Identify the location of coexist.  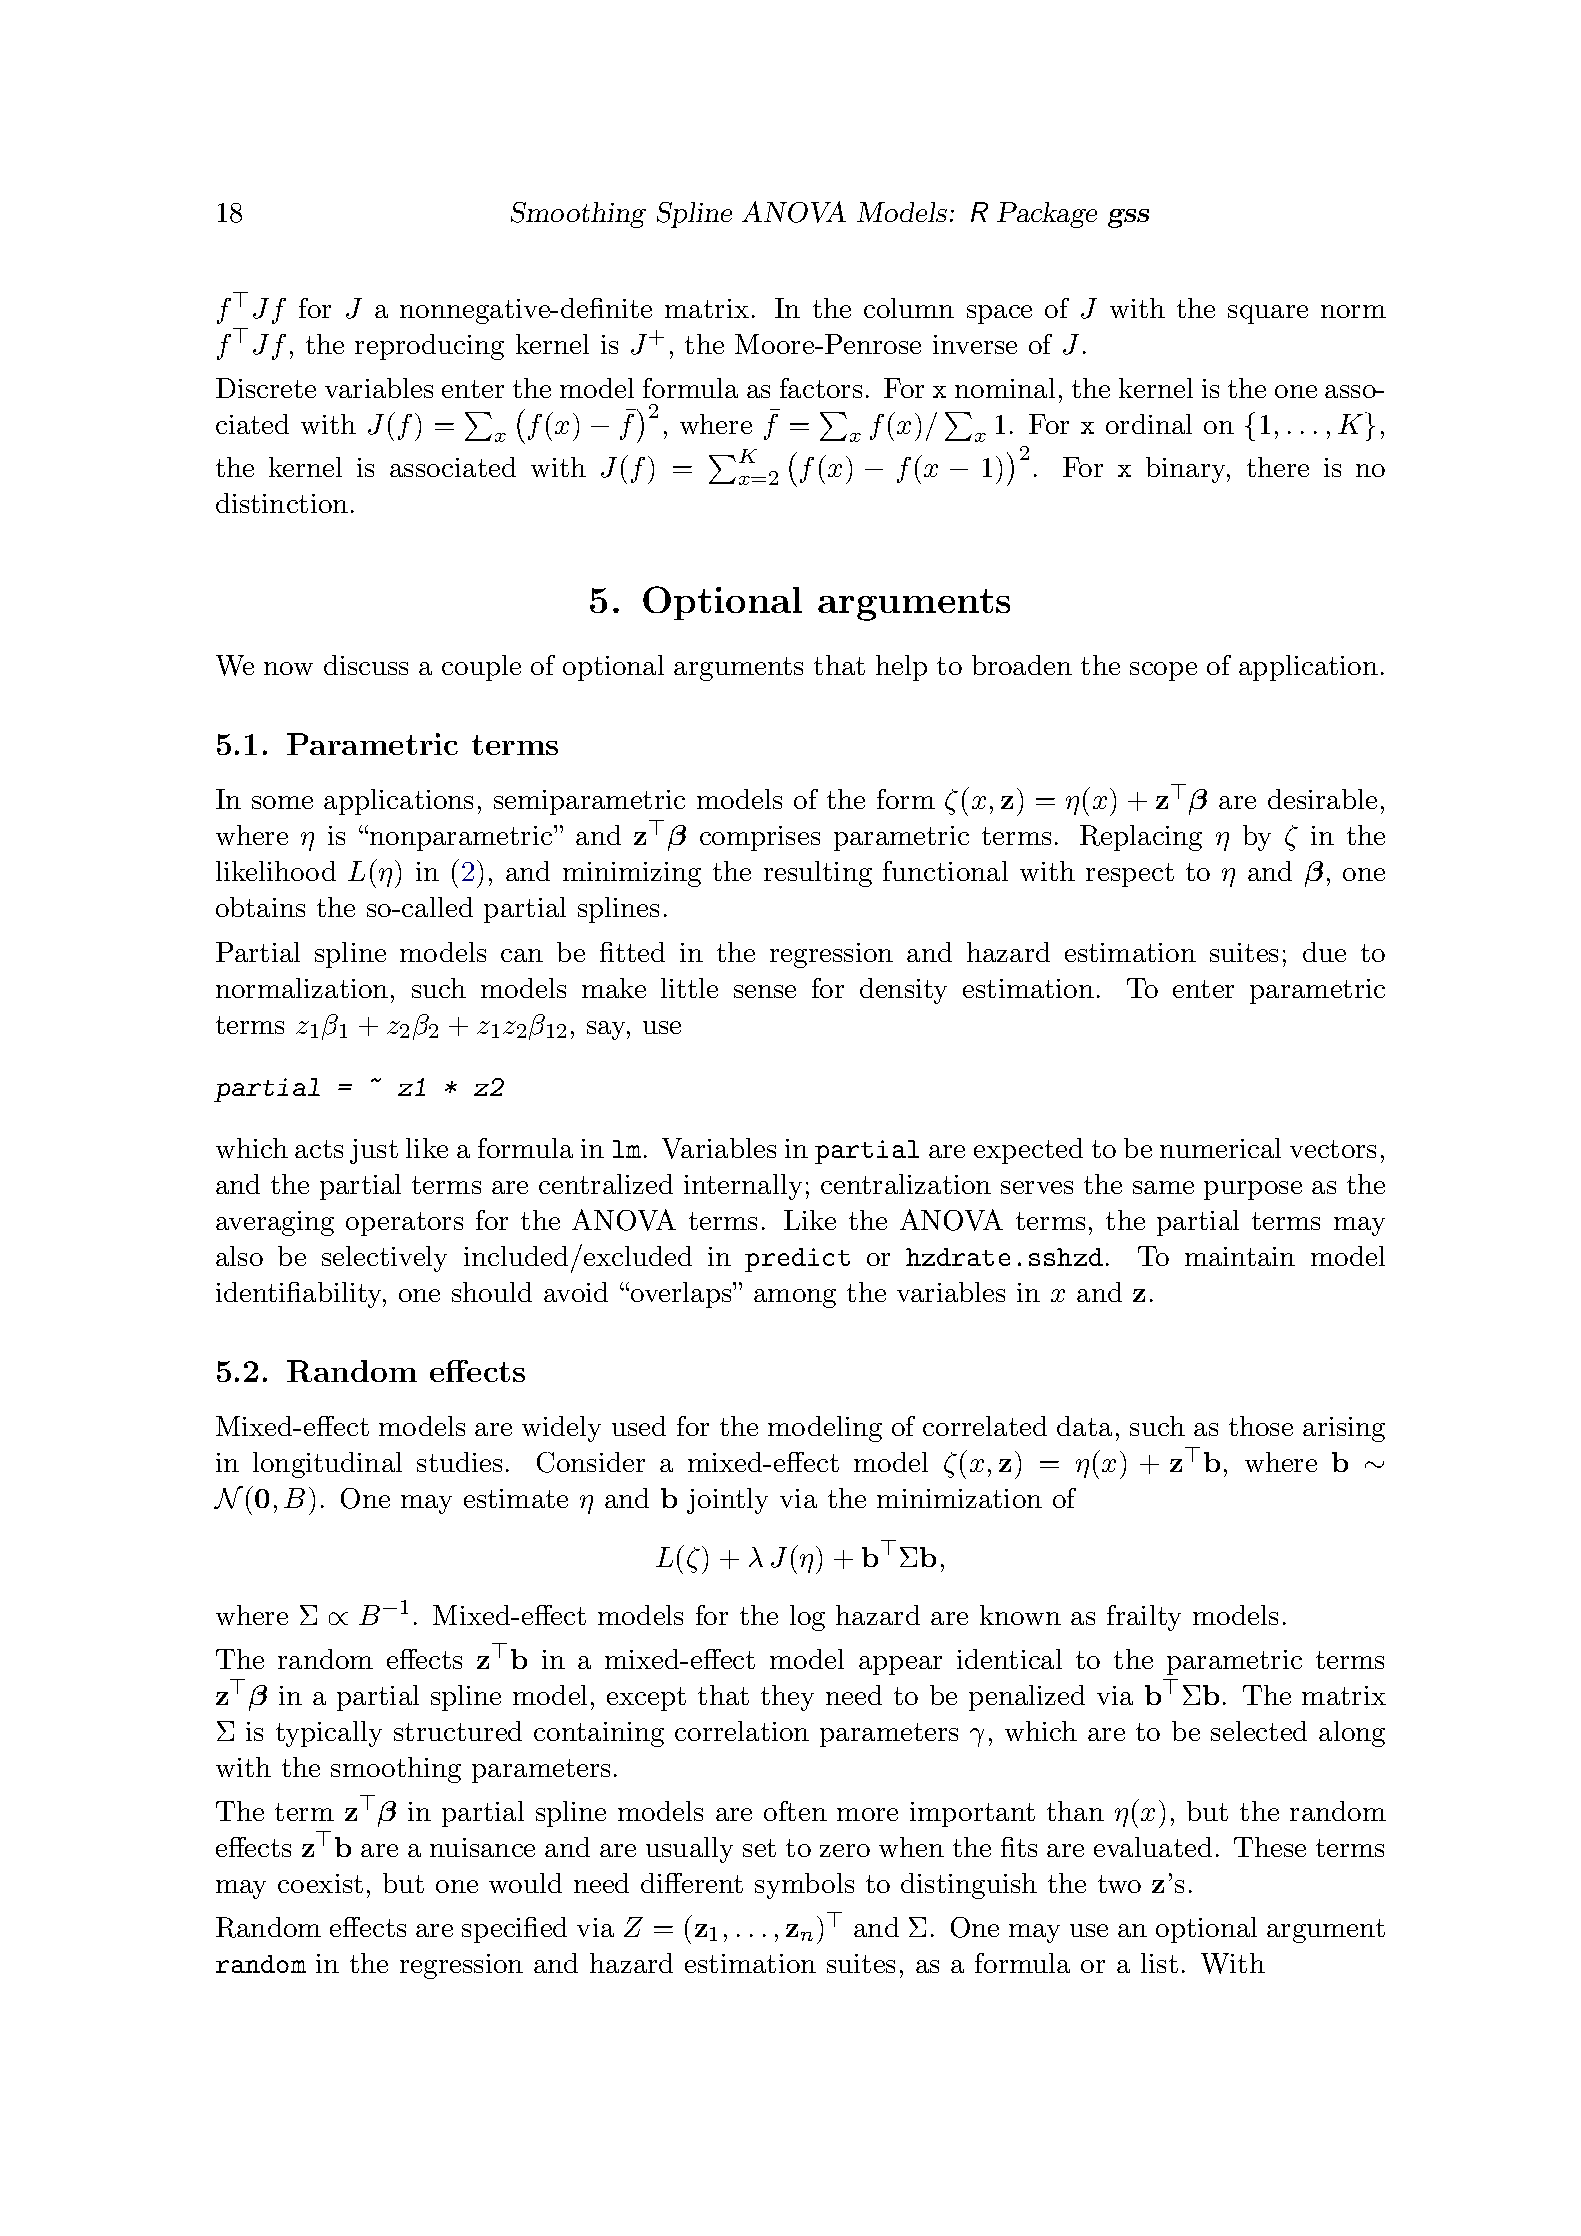
(320, 1883).
